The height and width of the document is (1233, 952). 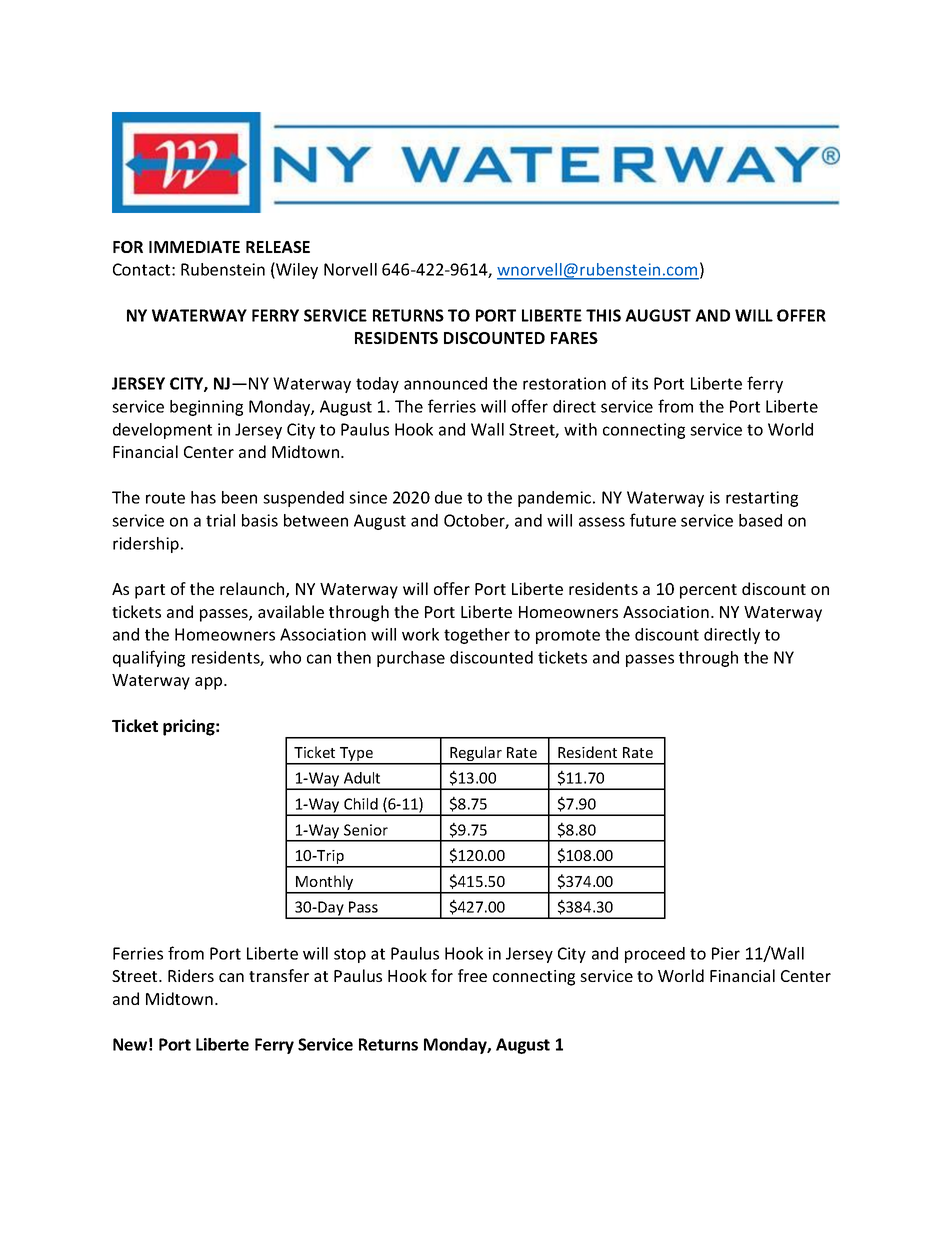 What do you see at coordinates (655, 955) in the document?
I see `proceed` at bounding box center [655, 955].
